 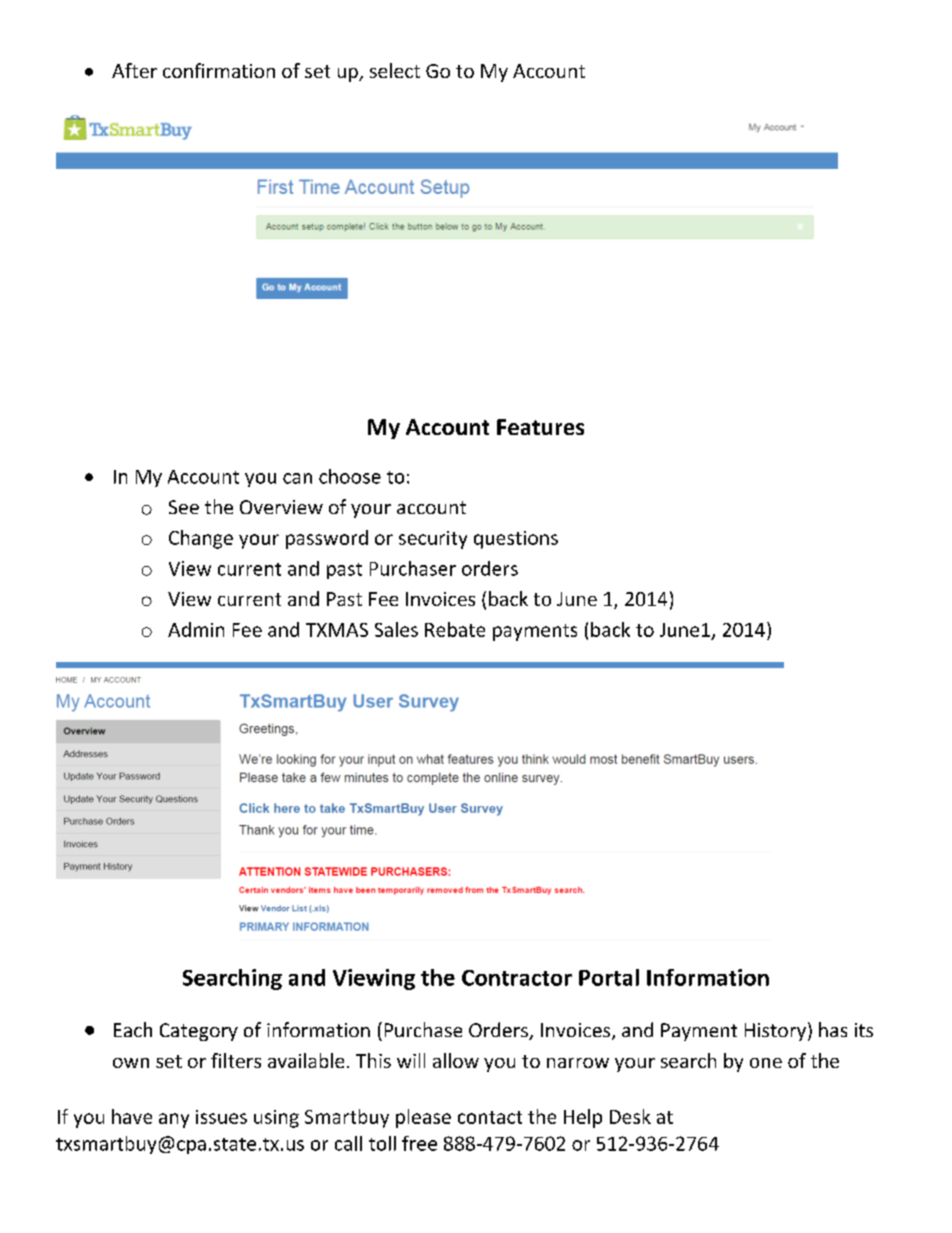 What do you see at coordinates (455, 629) in the document?
I see `Rebate` at bounding box center [455, 629].
